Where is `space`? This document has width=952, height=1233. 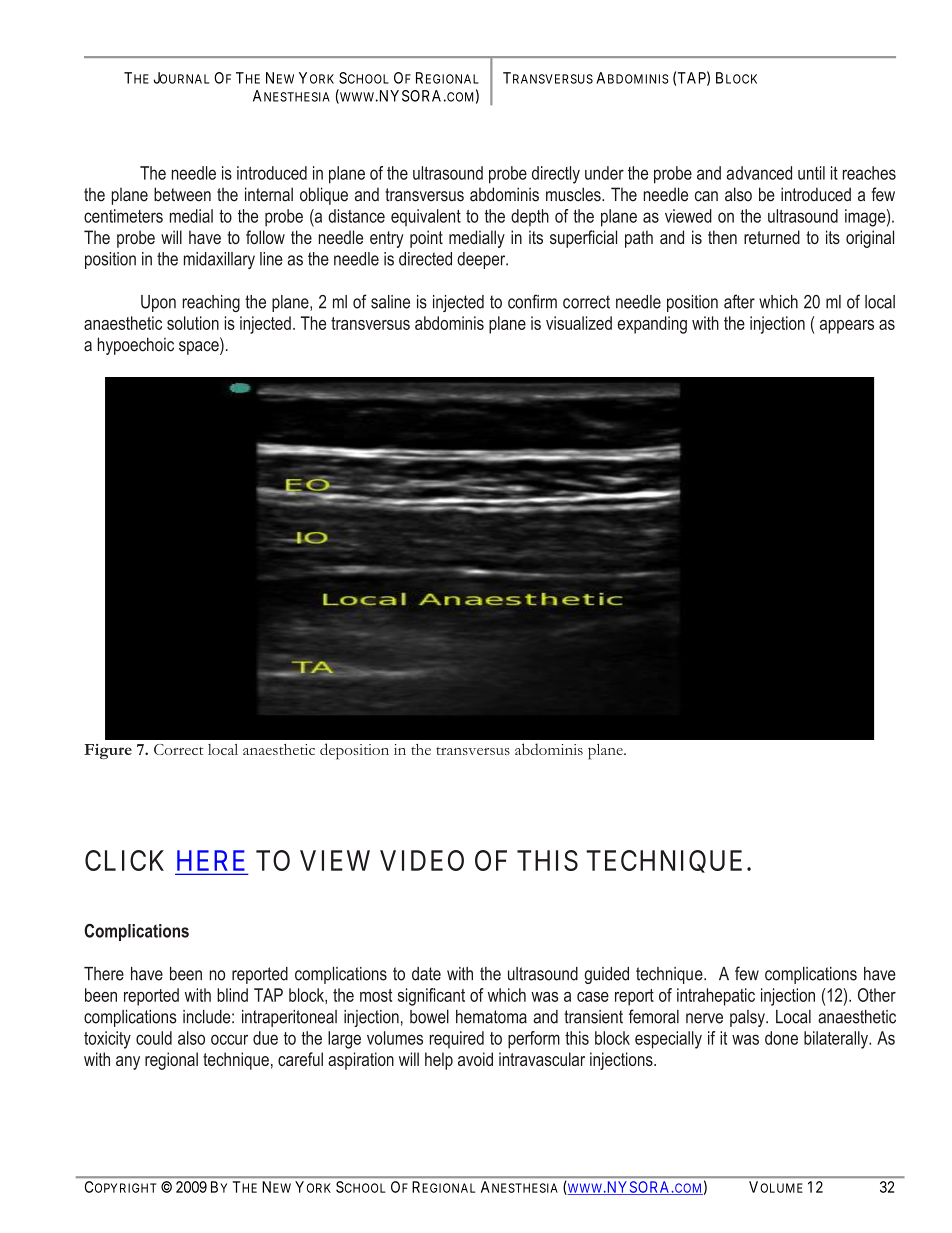
space is located at coordinates (200, 348).
